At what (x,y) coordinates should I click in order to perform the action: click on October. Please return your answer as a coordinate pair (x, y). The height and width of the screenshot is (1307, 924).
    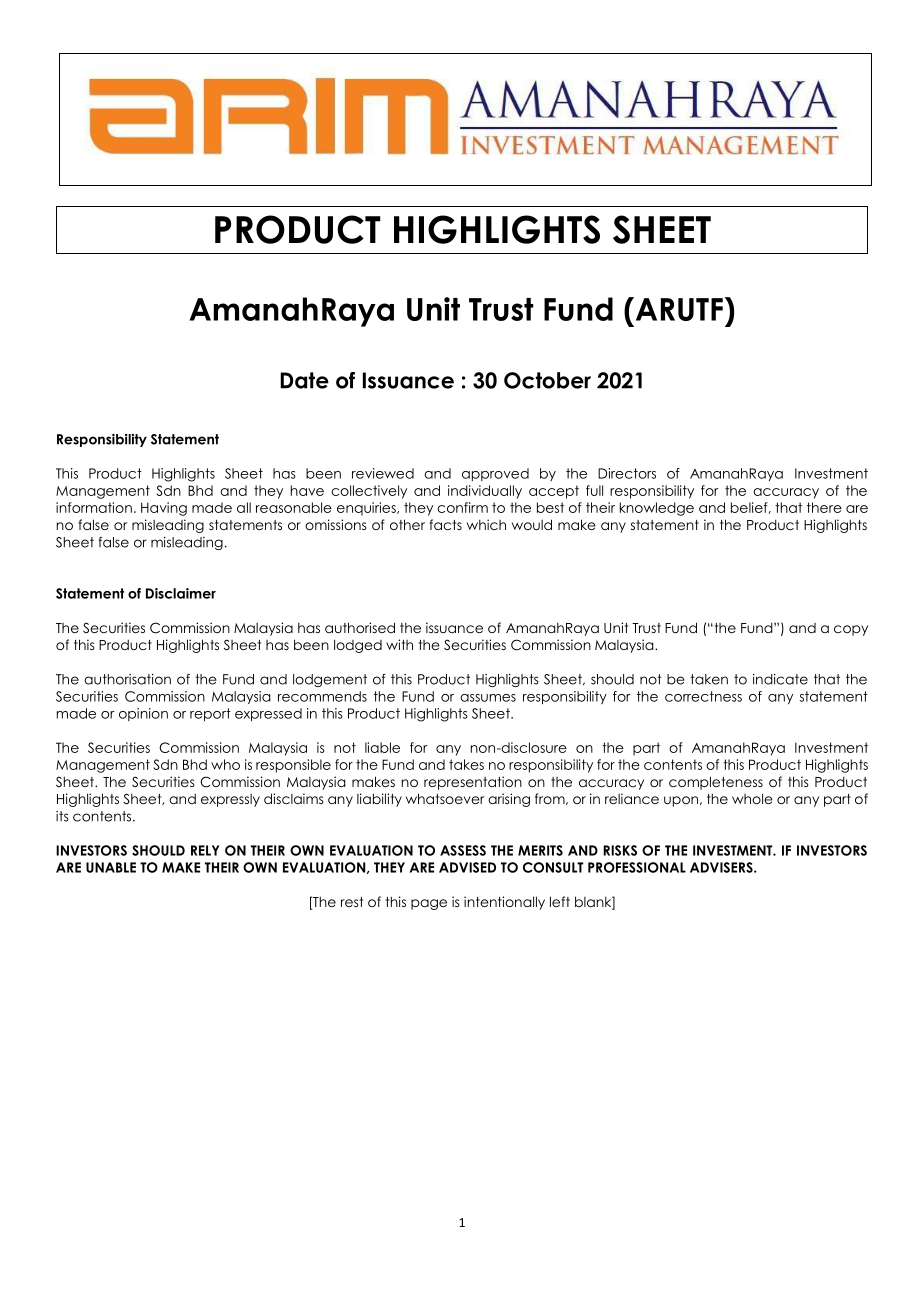
    Looking at the image, I should click on (547, 380).
